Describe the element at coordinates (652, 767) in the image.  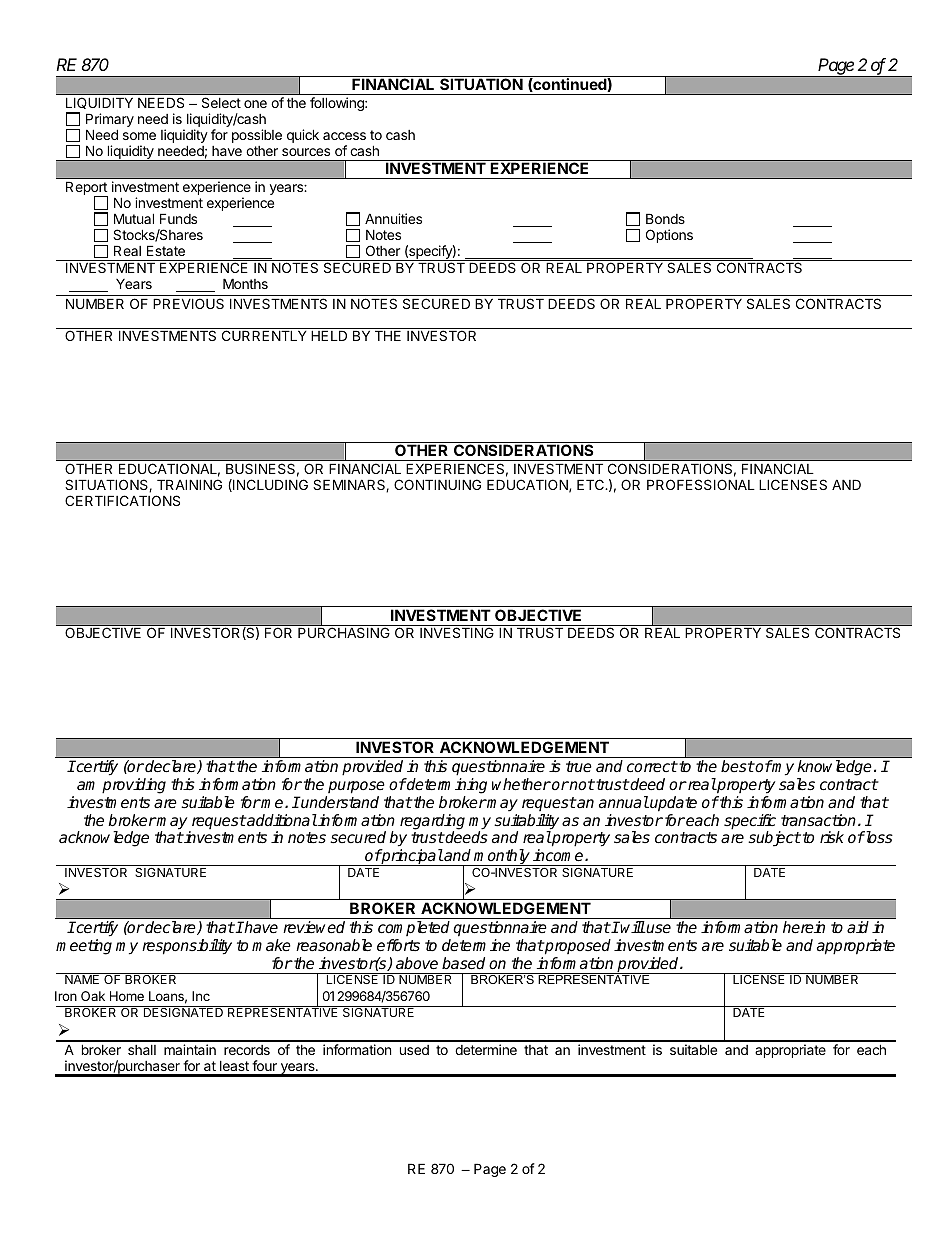
I see `correct` at that location.
